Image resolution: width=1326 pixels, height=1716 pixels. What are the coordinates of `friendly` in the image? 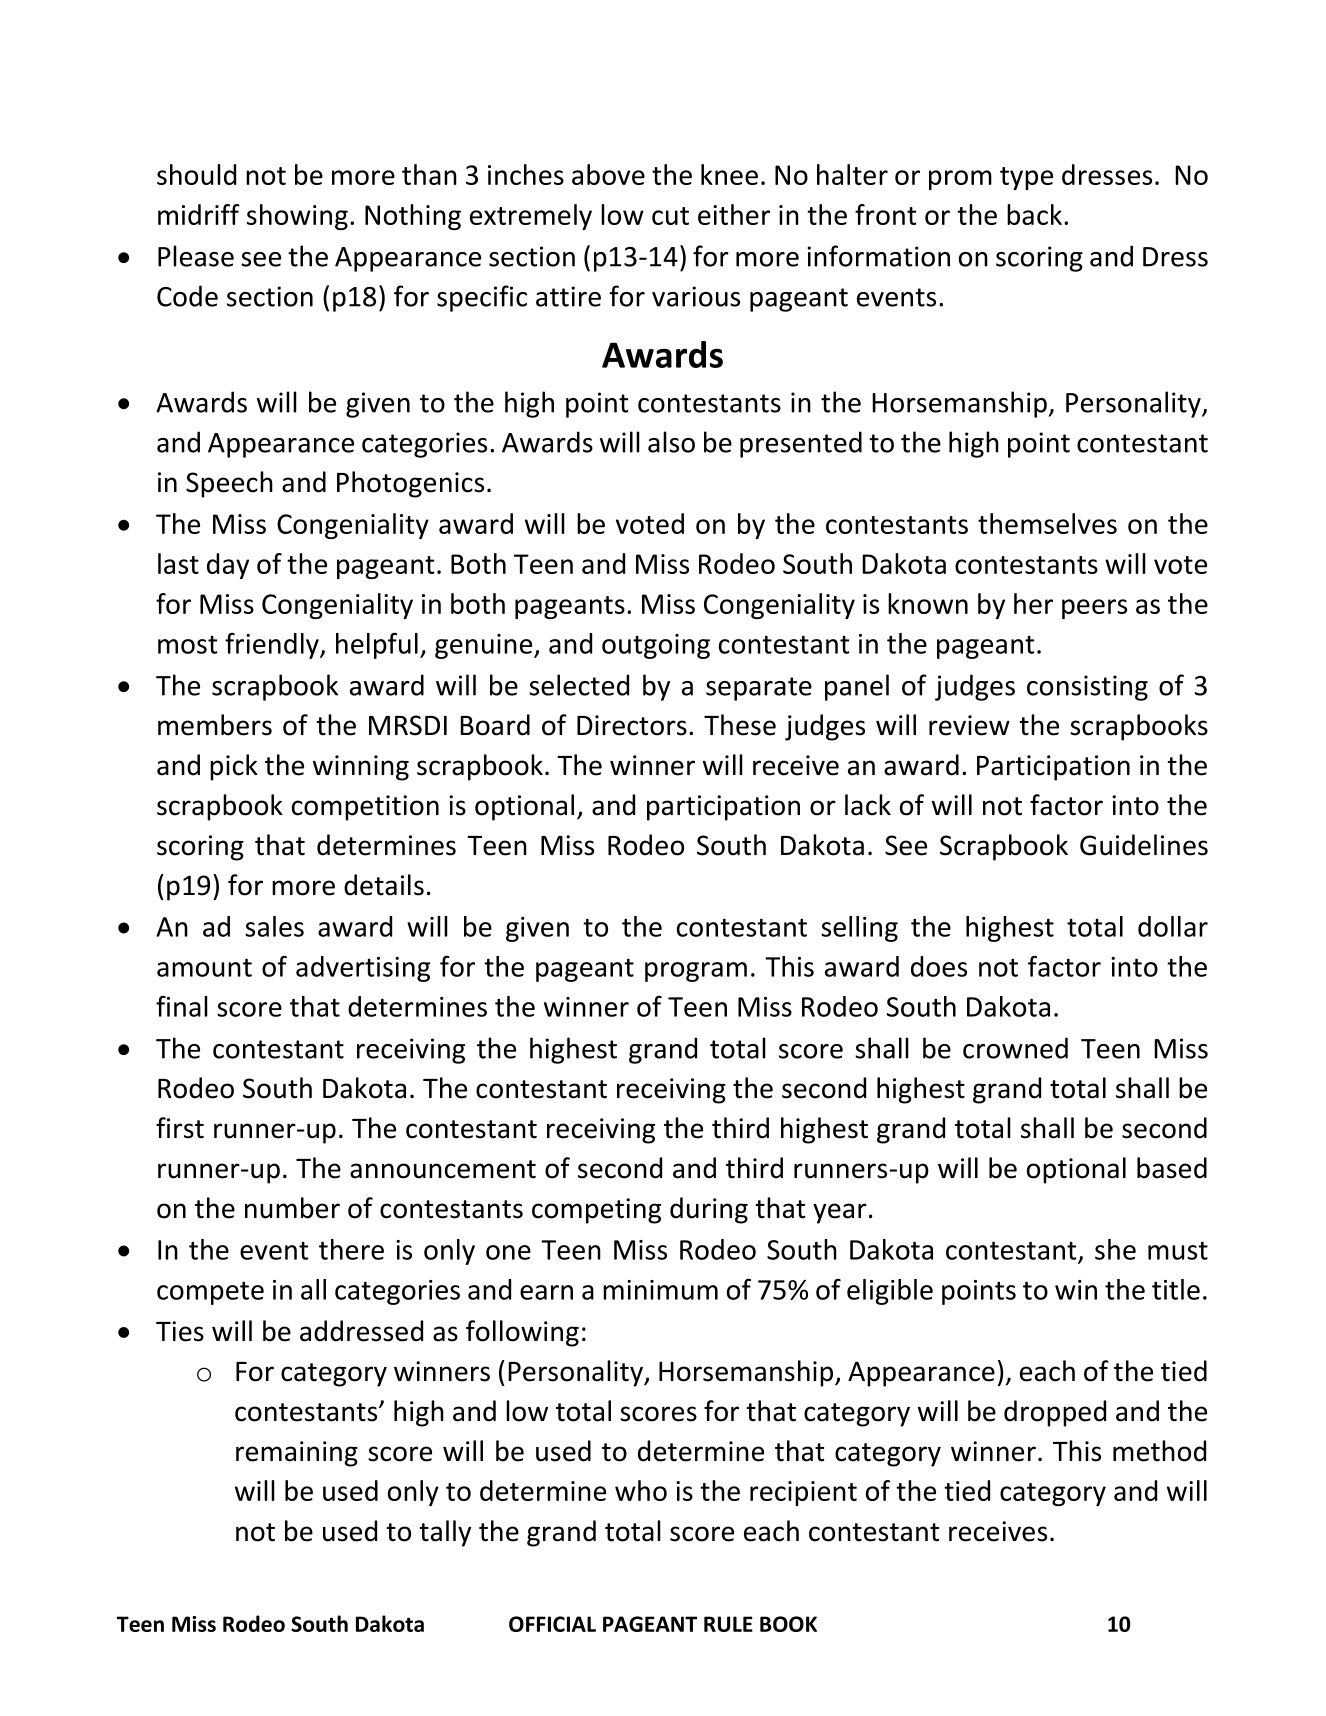 It's located at (273, 646).
